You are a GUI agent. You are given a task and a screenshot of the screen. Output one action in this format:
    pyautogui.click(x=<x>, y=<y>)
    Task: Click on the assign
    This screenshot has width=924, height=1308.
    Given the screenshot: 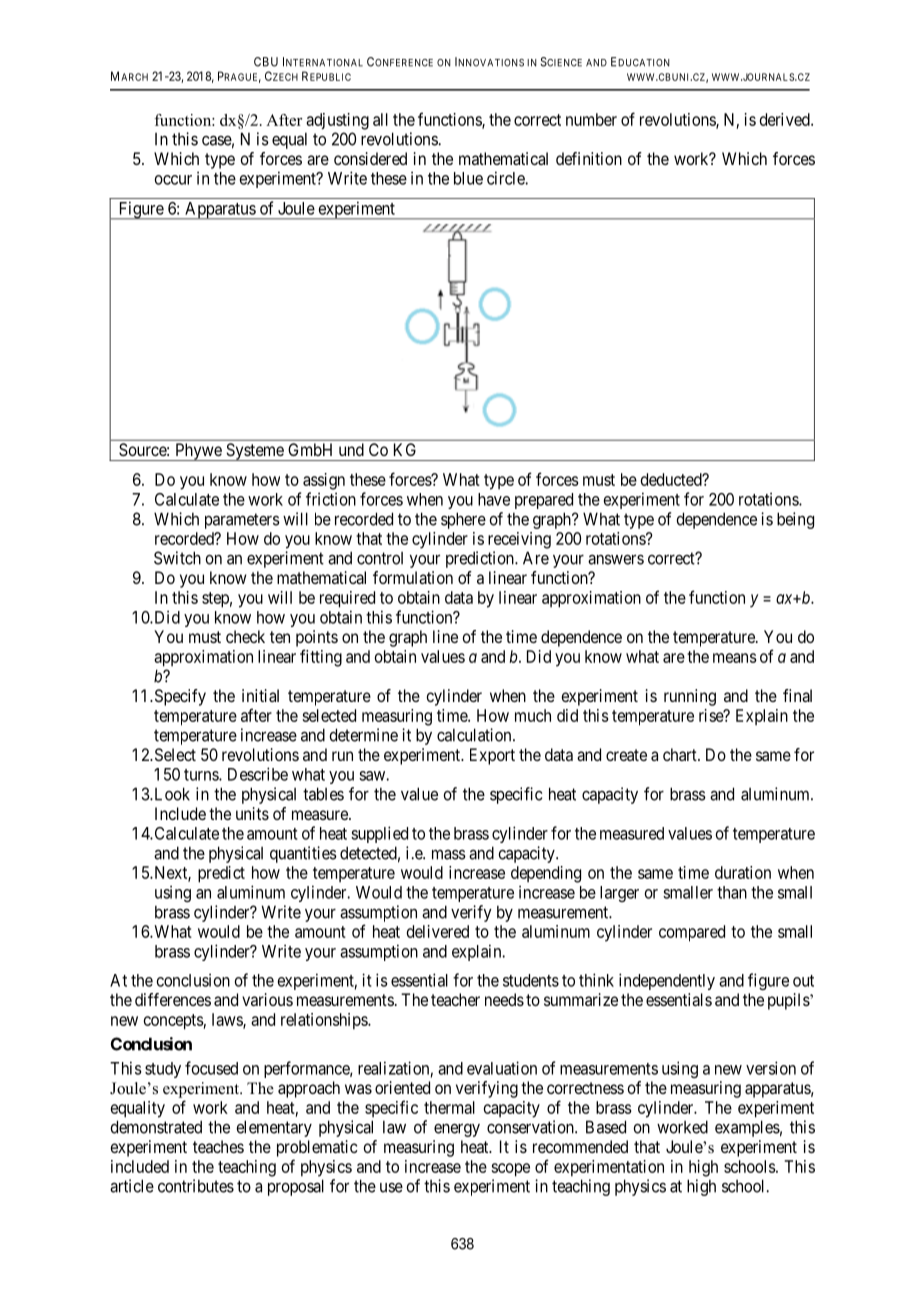 What is the action you would take?
    pyautogui.click(x=324, y=481)
